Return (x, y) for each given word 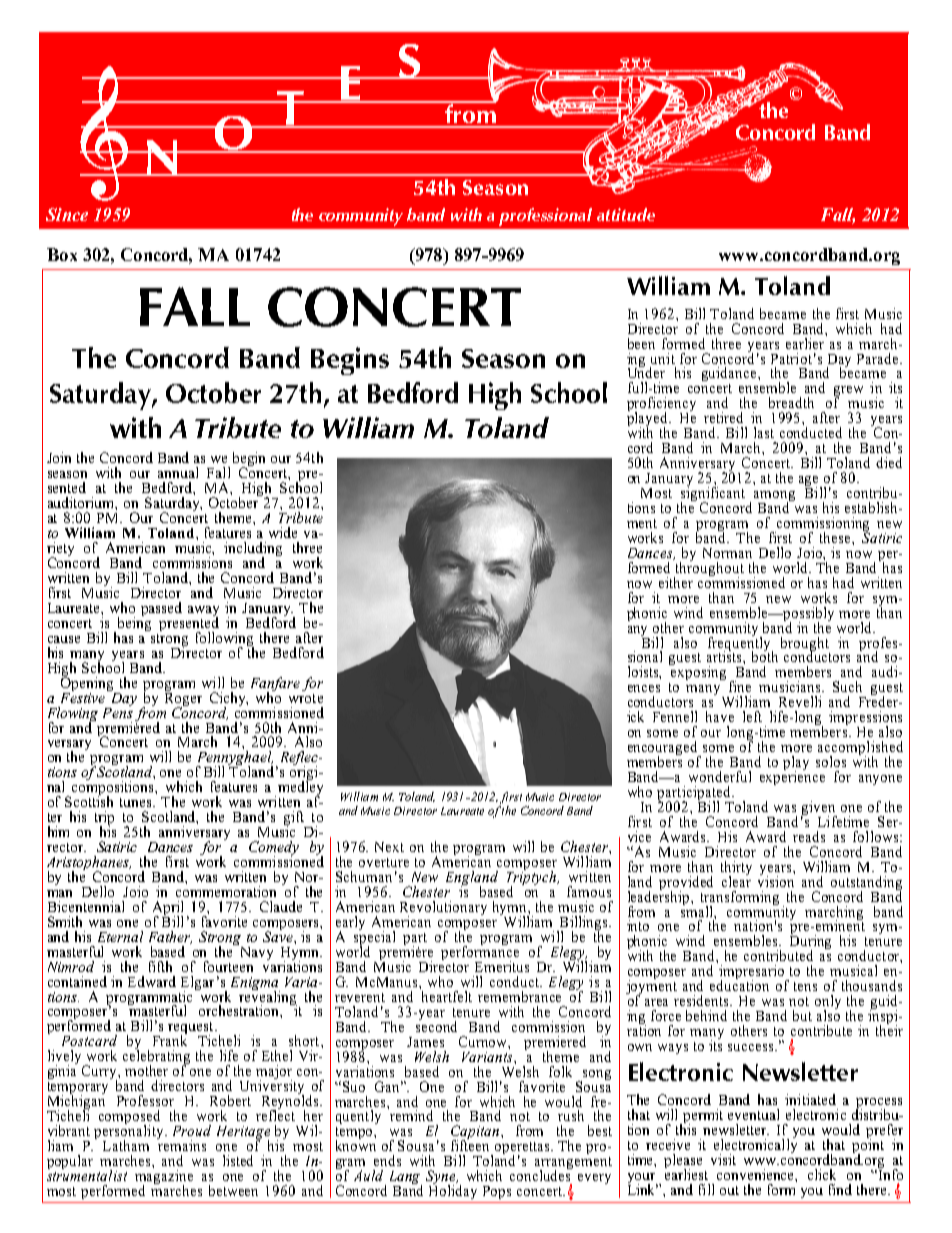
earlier (806, 342)
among (774, 497)
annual (178, 472)
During (810, 942)
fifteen (470, 1144)
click (822, 1174)
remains (181, 1144)
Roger (183, 699)
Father (170, 937)
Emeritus (502, 966)
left (752, 716)
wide (283, 532)
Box (62, 254)
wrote (306, 698)
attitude (626, 214)
